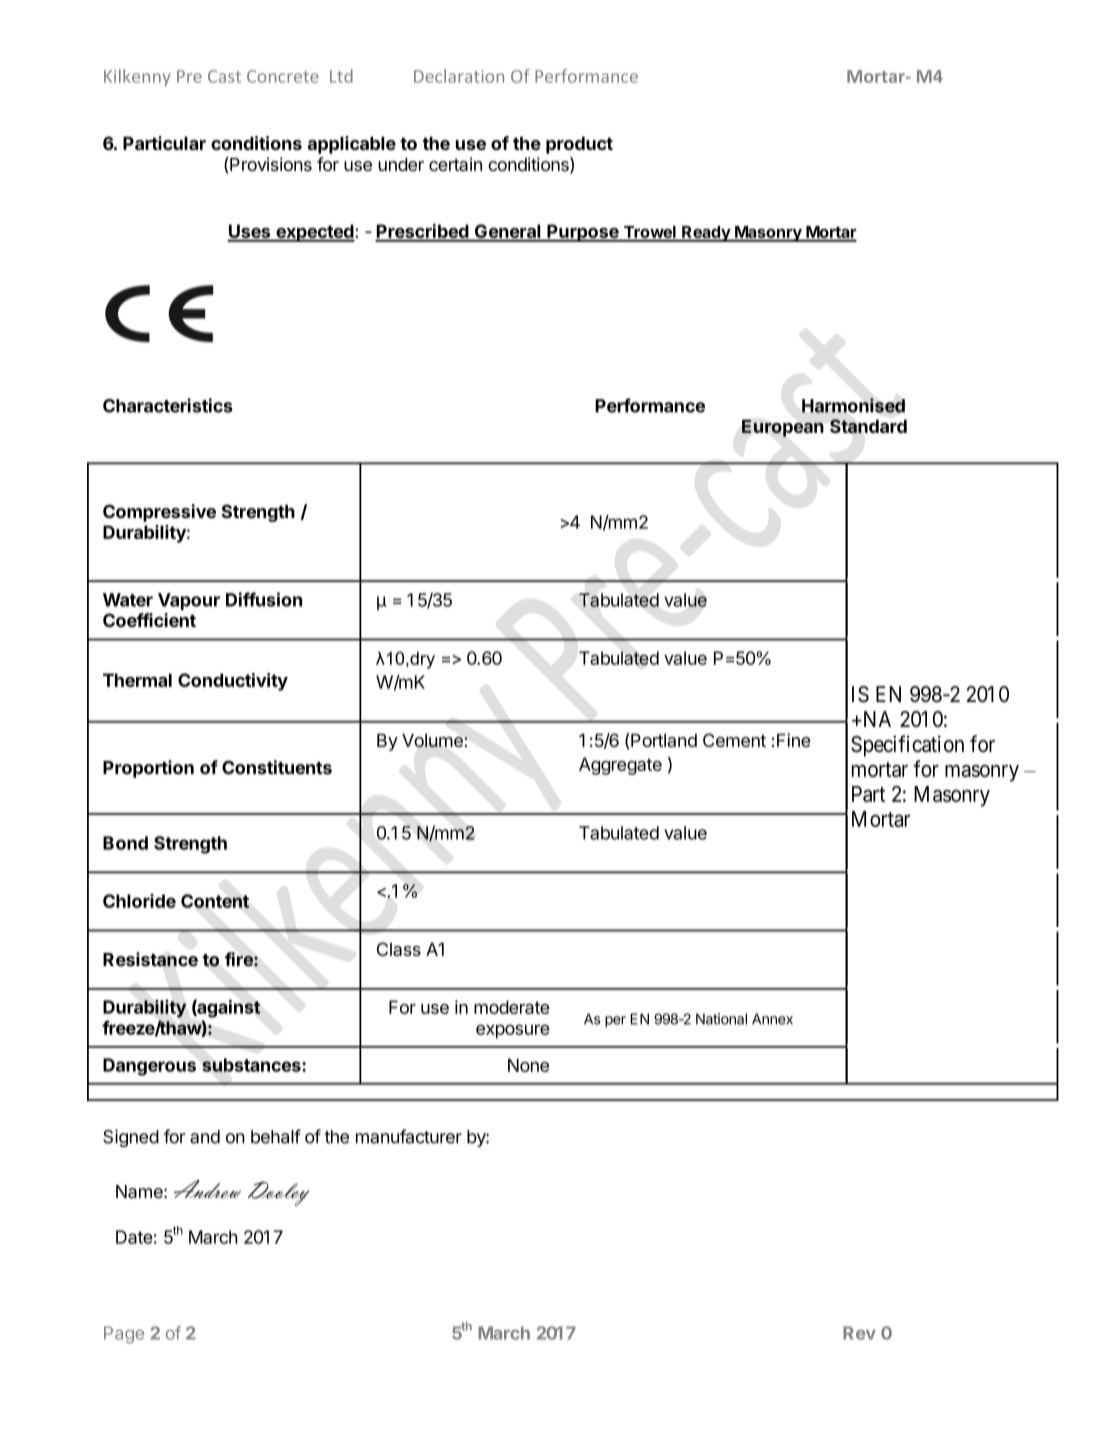 This screenshot has width=1107, height=1432. What do you see at coordinates (224, 76) in the screenshot?
I see `Cast` at bounding box center [224, 76].
